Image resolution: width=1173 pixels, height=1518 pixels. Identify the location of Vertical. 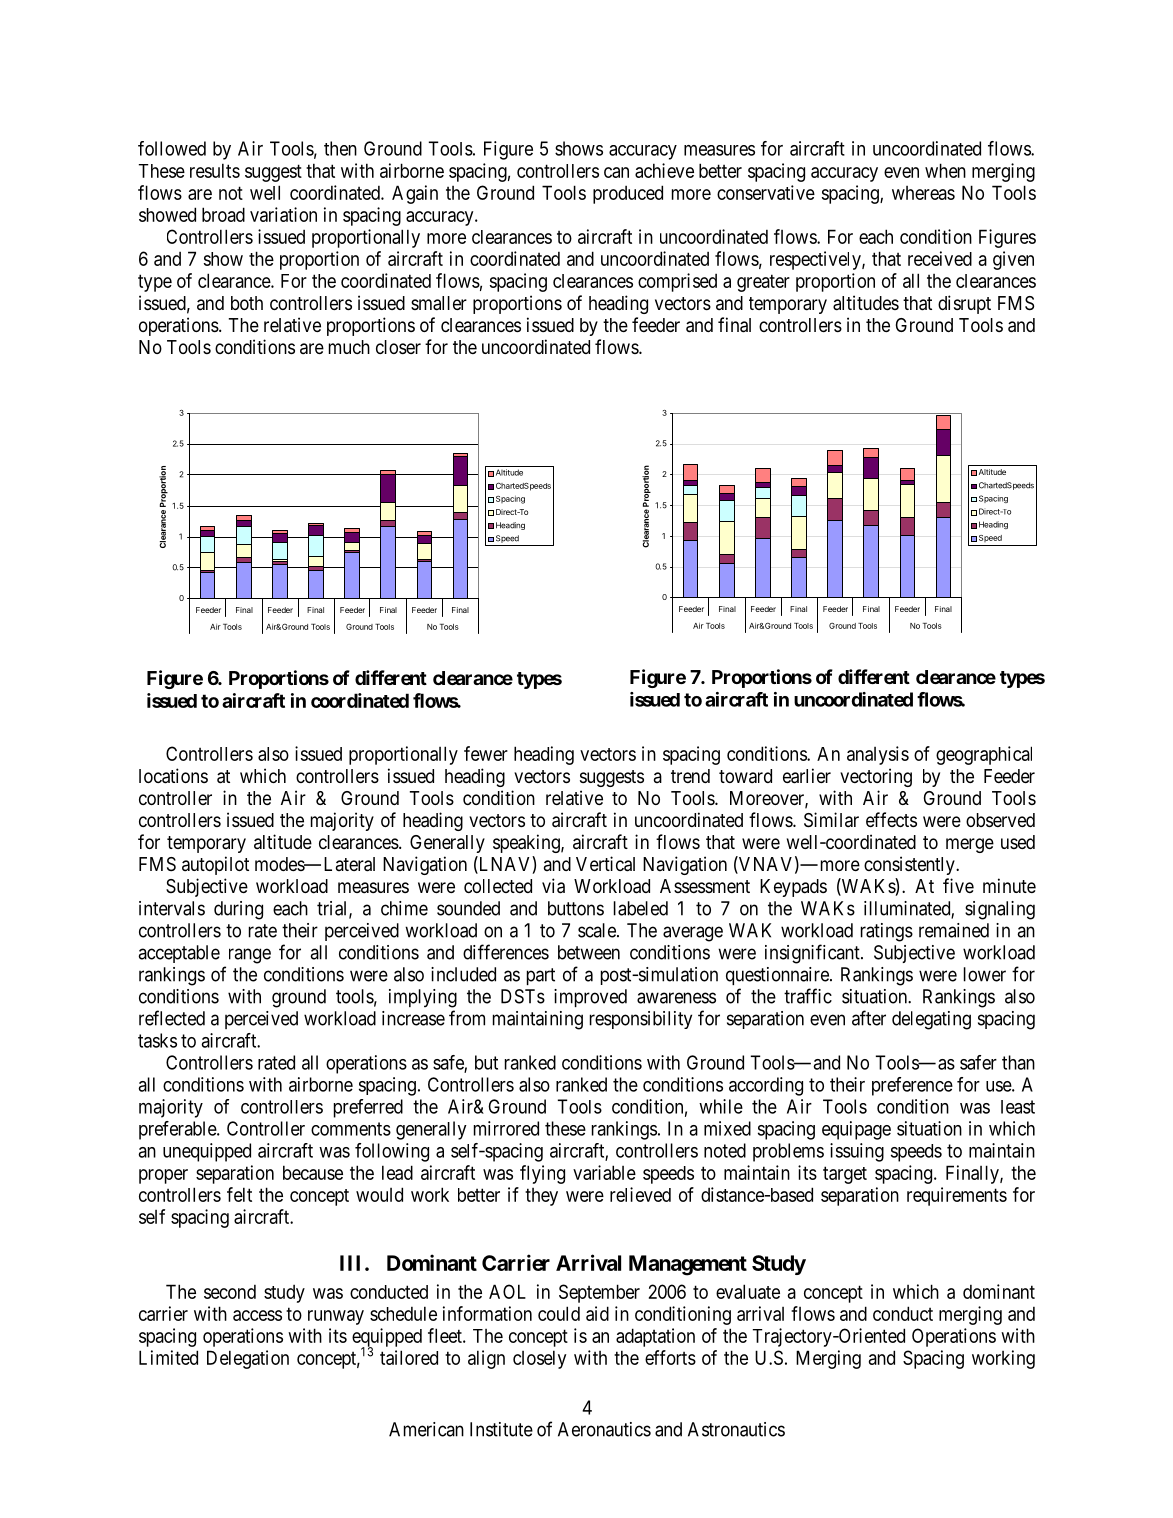
(605, 864).
